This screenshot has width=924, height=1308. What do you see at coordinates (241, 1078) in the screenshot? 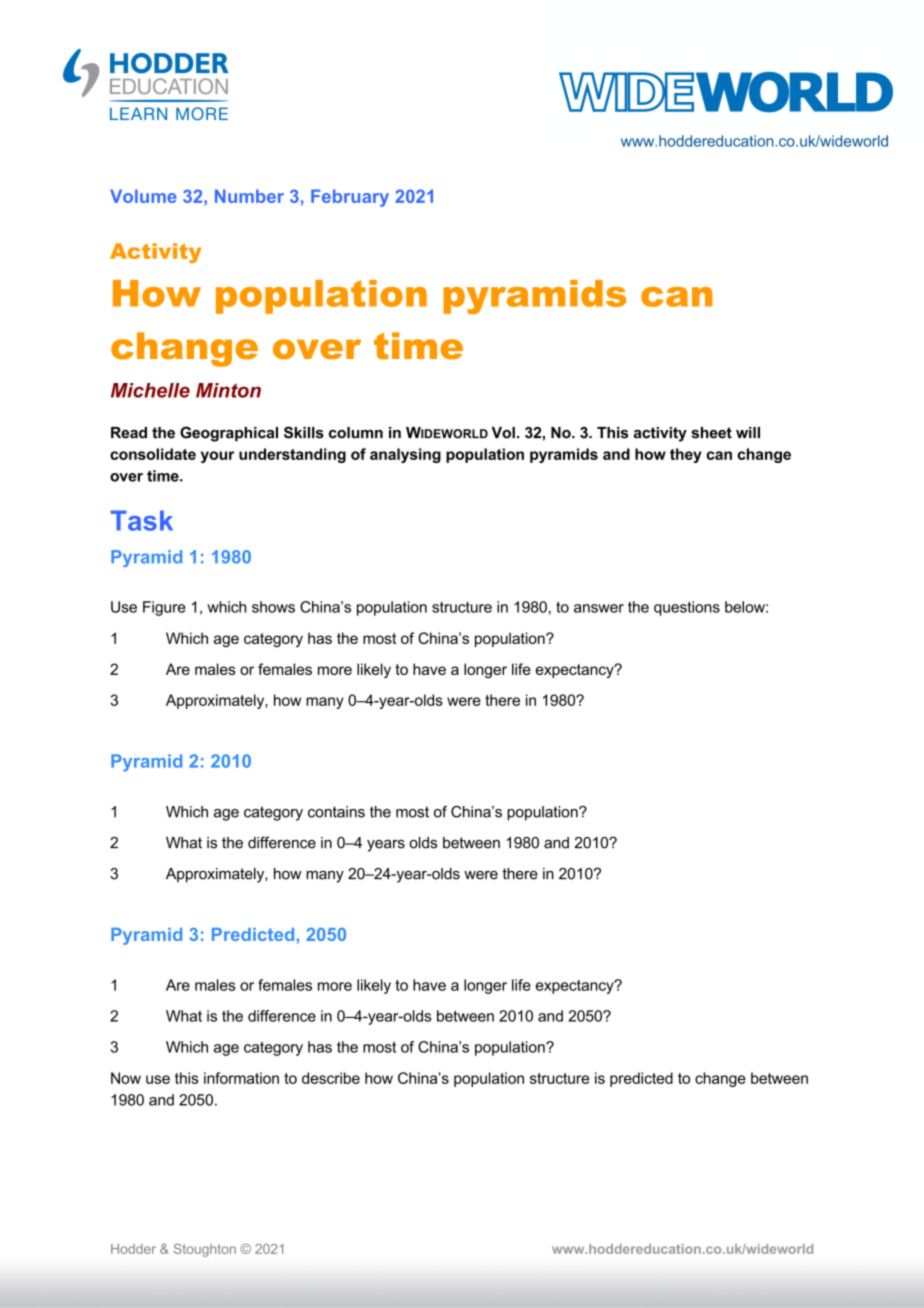
I see `information` at bounding box center [241, 1078].
